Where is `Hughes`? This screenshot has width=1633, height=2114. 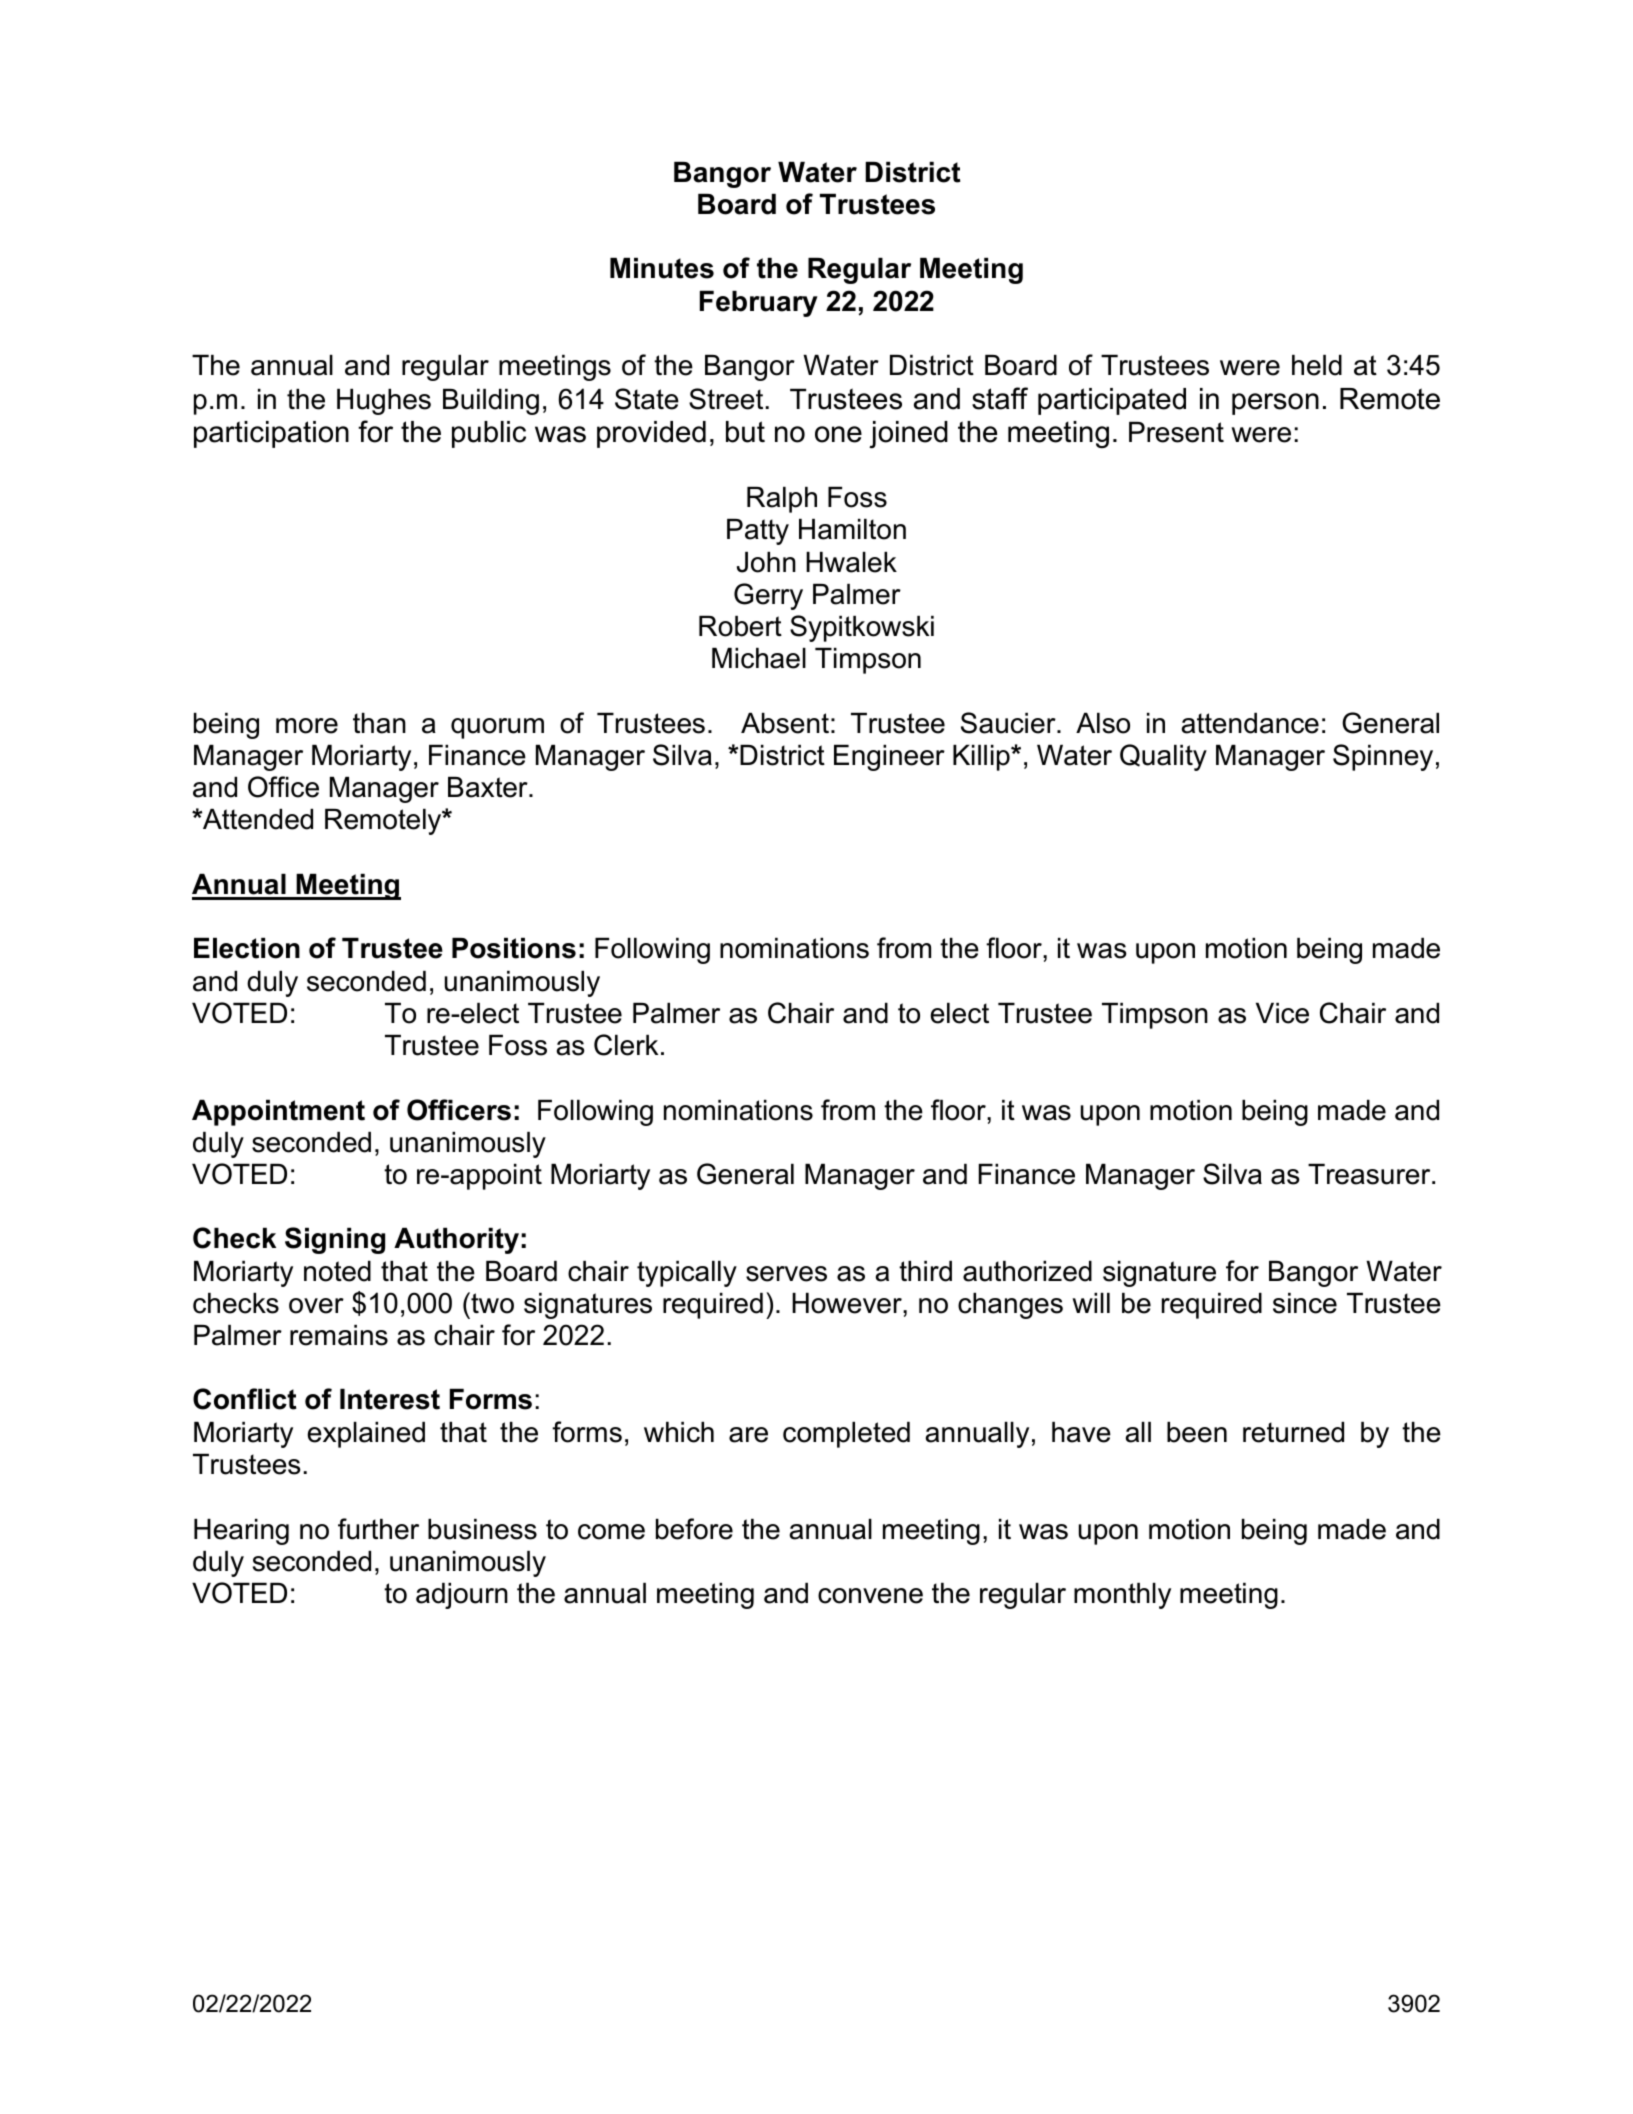
Hughes is located at coordinates (384, 402).
